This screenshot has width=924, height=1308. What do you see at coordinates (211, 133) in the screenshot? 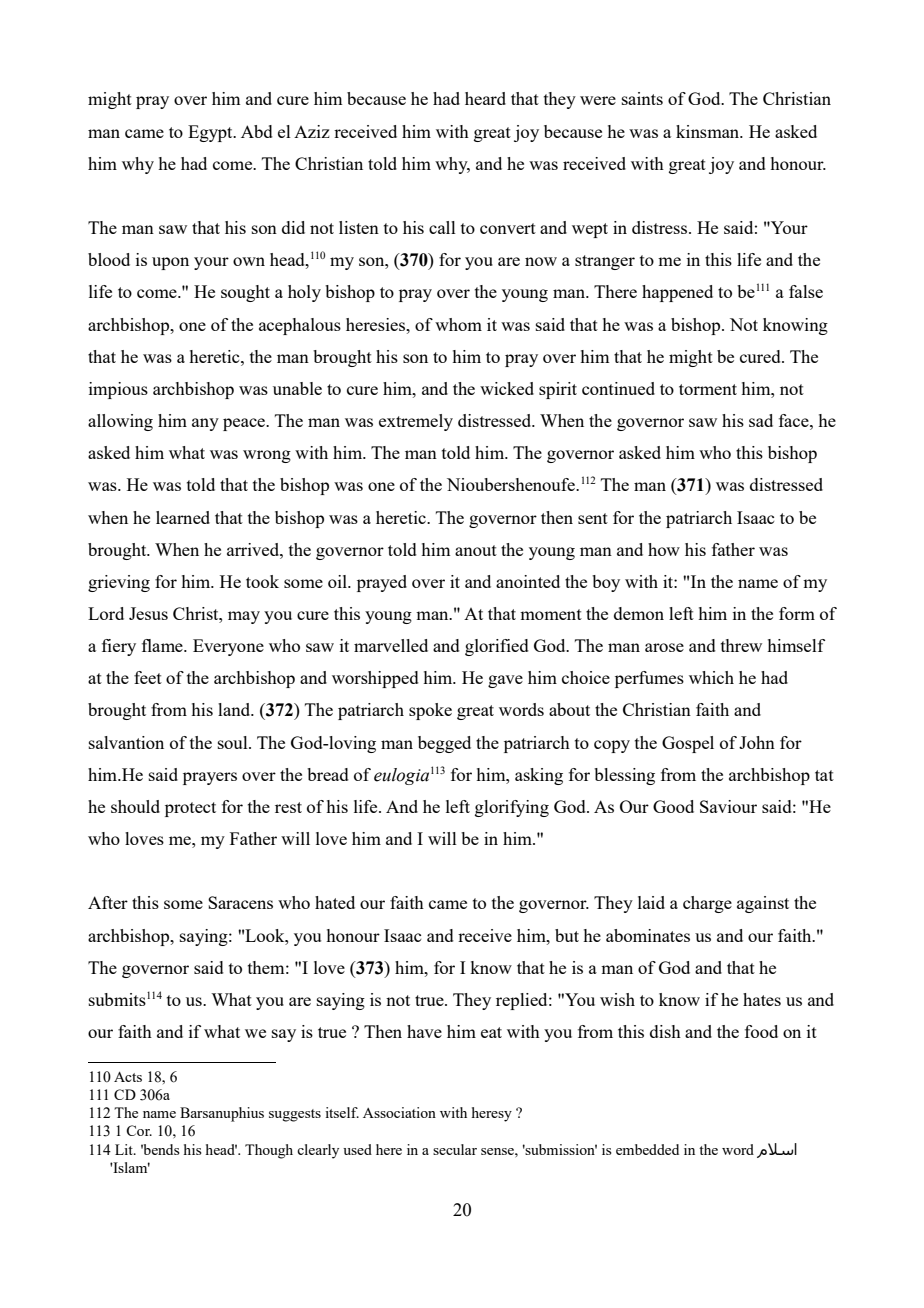
I see `Egypt` at bounding box center [211, 133].
